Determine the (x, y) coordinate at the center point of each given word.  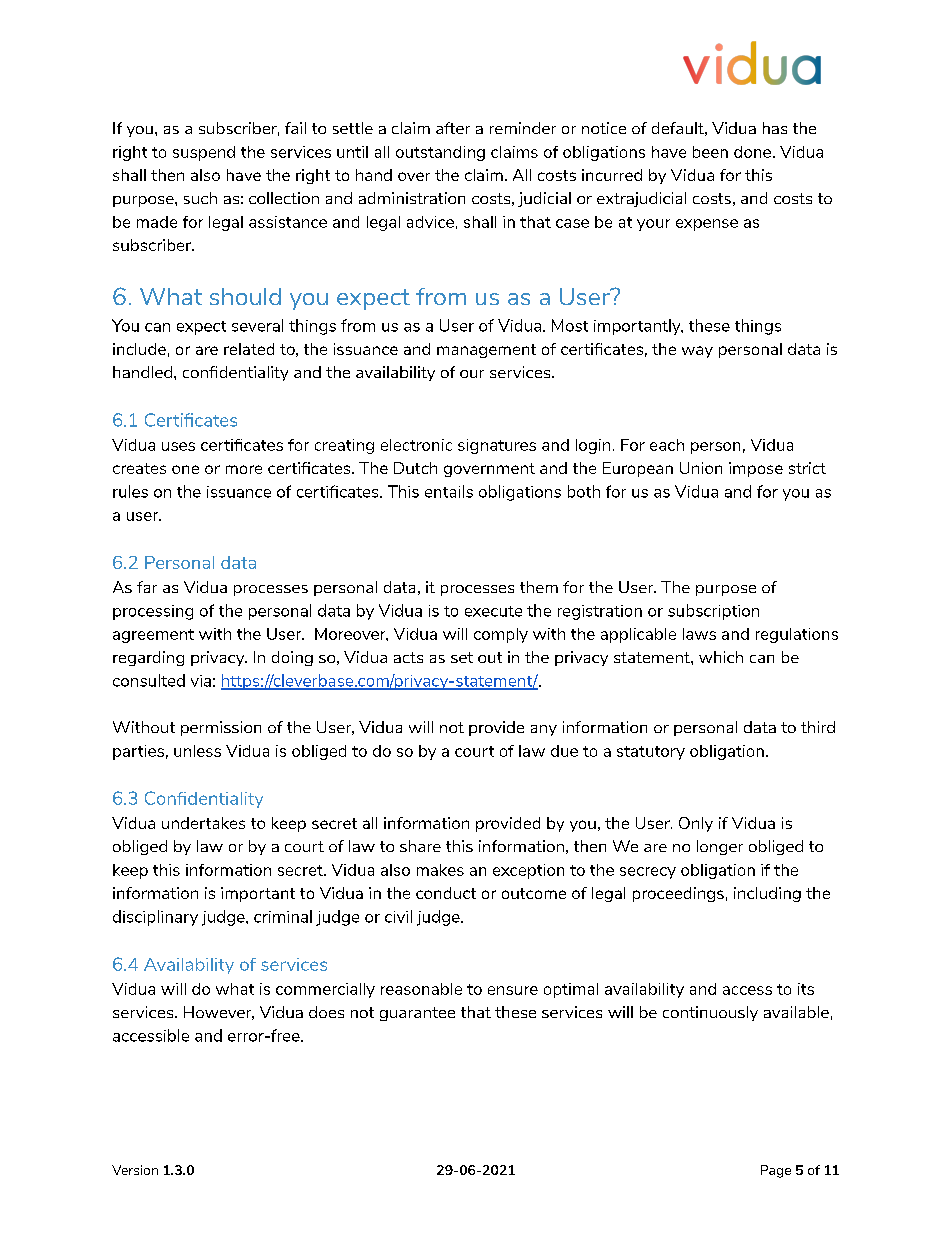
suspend (204, 153)
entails (449, 491)
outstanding (440, 153)
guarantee (417, 1014)
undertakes (203, 823)
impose (756, 469)
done (752, 152)
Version (135, 1170)
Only (696, 824)
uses (178, 446)
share (420, 846)
